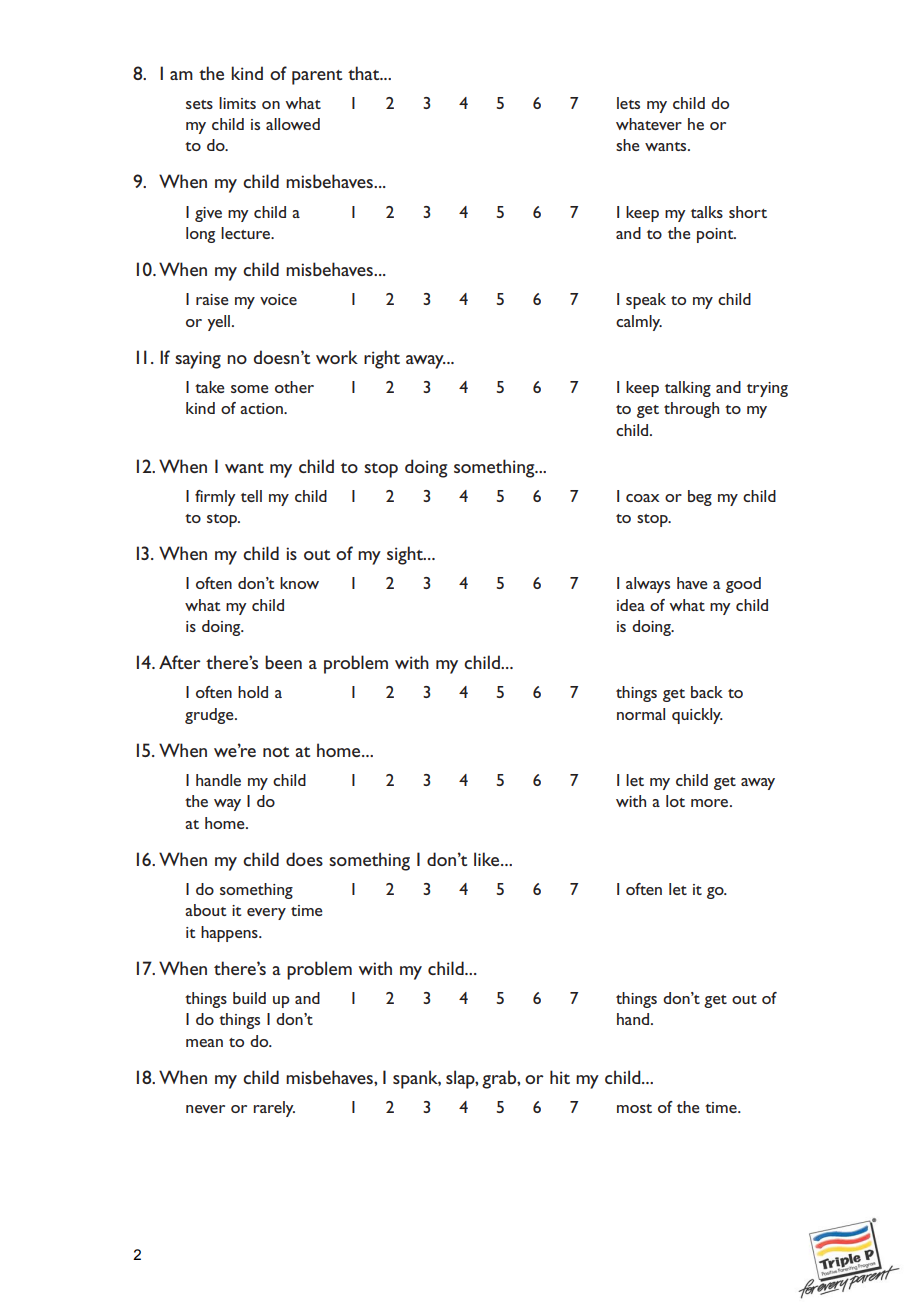 This screenshot has width=924, height=1314. What do you see at coordinates (262, 408) in the screenshot?
I see `action` at bounding box center [262, 408].
